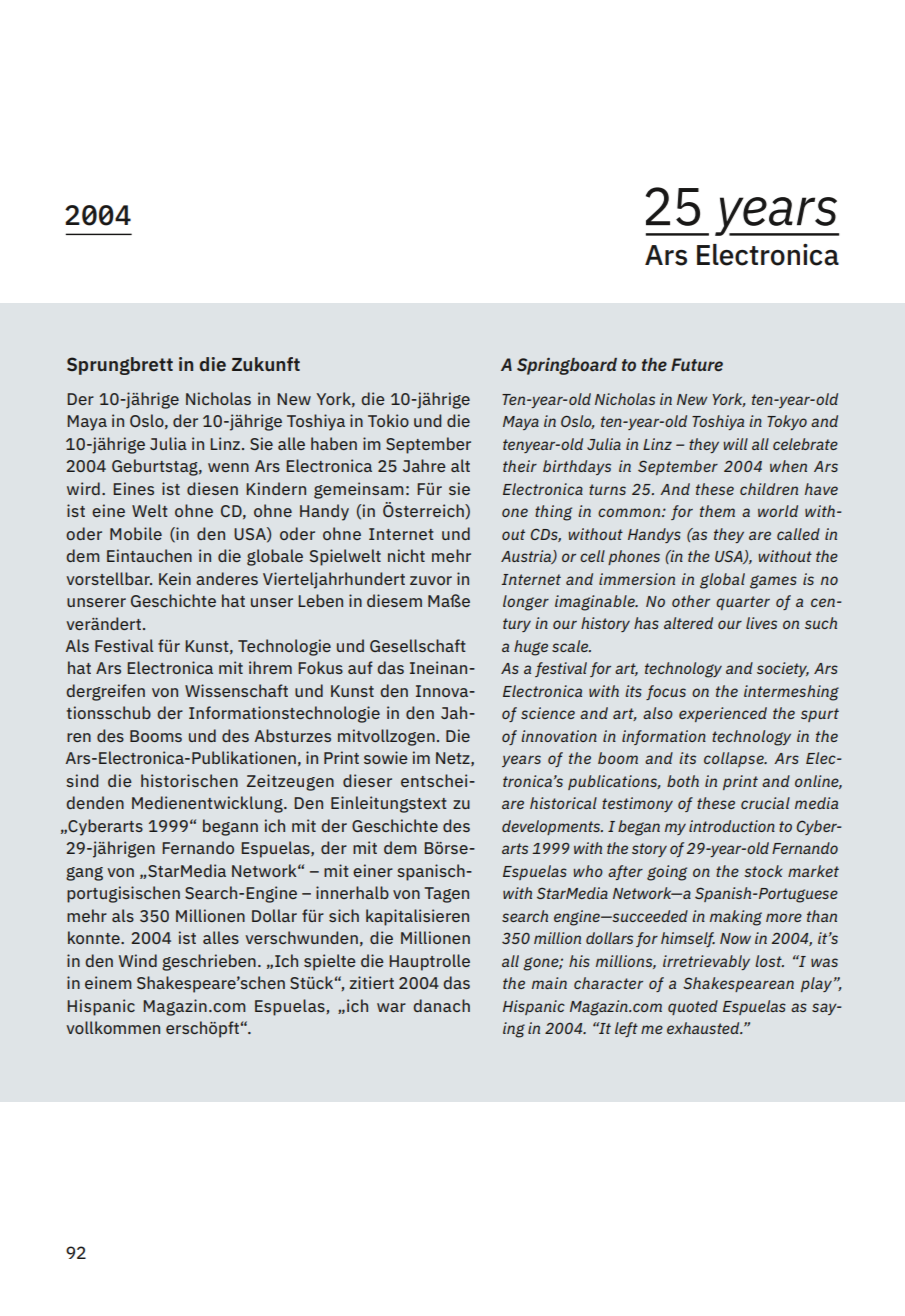 The height and width of the screenshot is (1316, 905). Describe the element at coordinates (391, 1007) in the screenshot. I see `war` at that location.
